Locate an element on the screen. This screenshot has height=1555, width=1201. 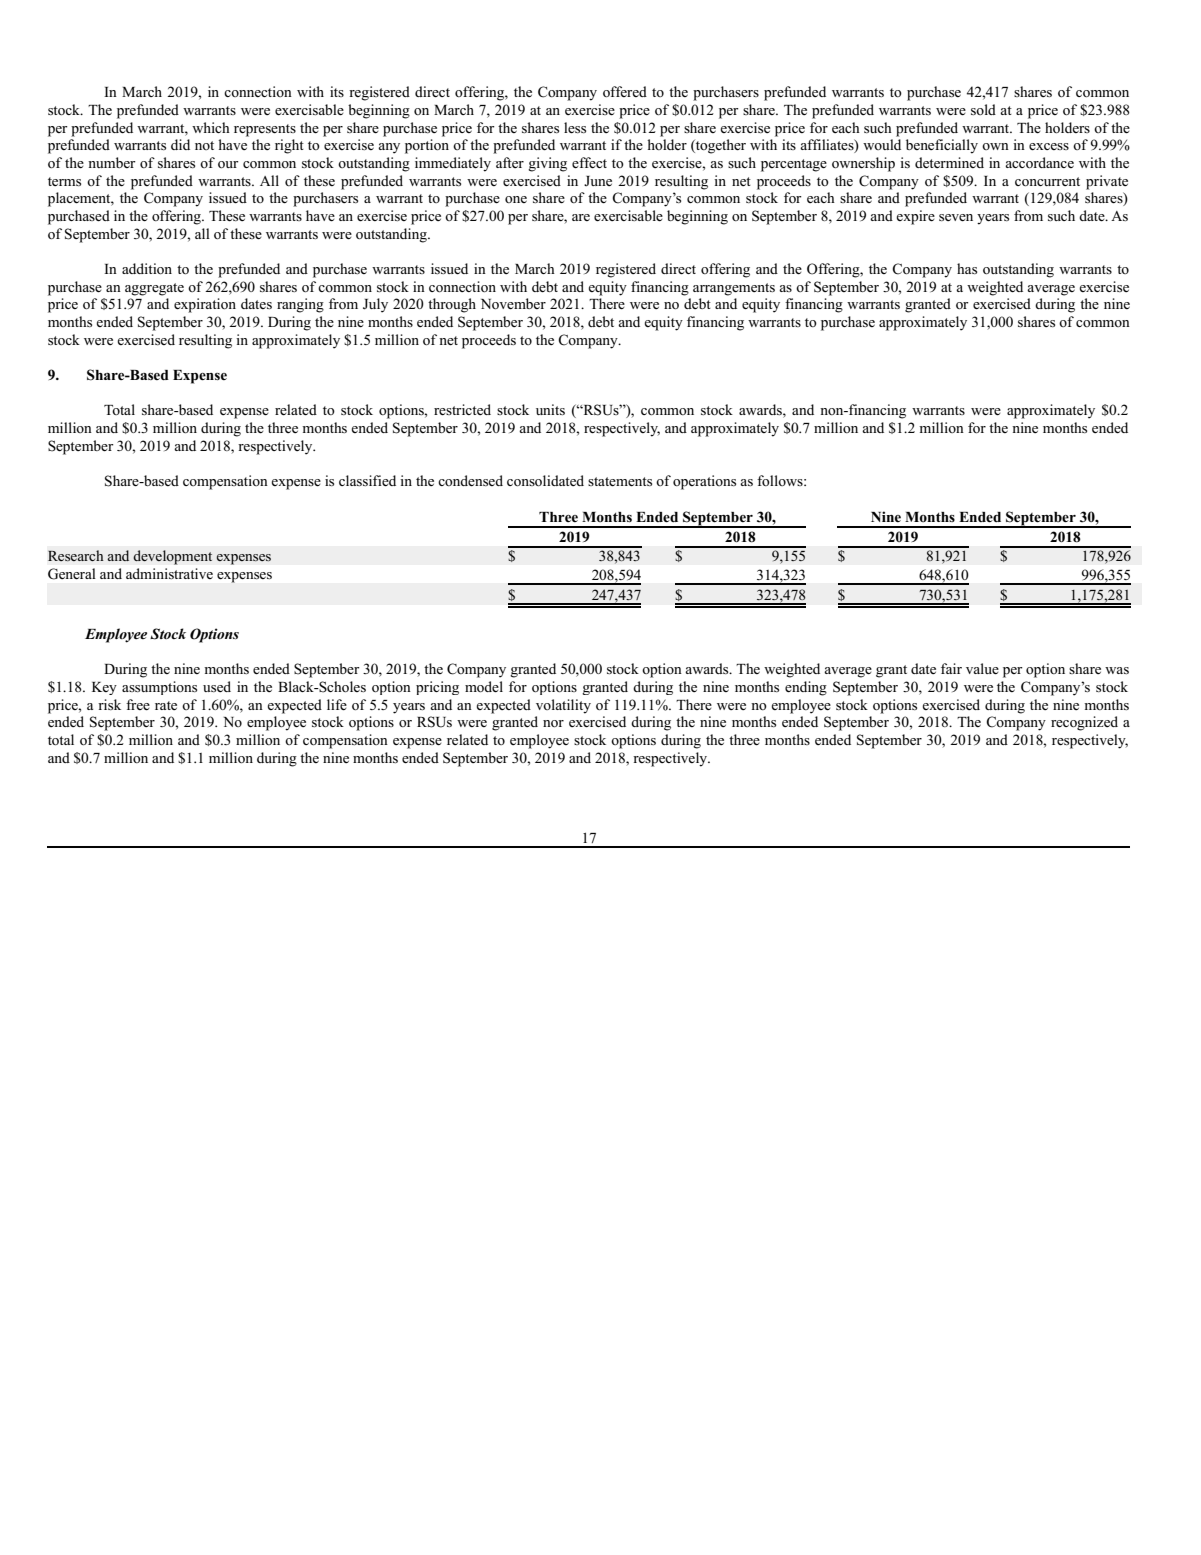
development is located at coordinates (172, 557).
